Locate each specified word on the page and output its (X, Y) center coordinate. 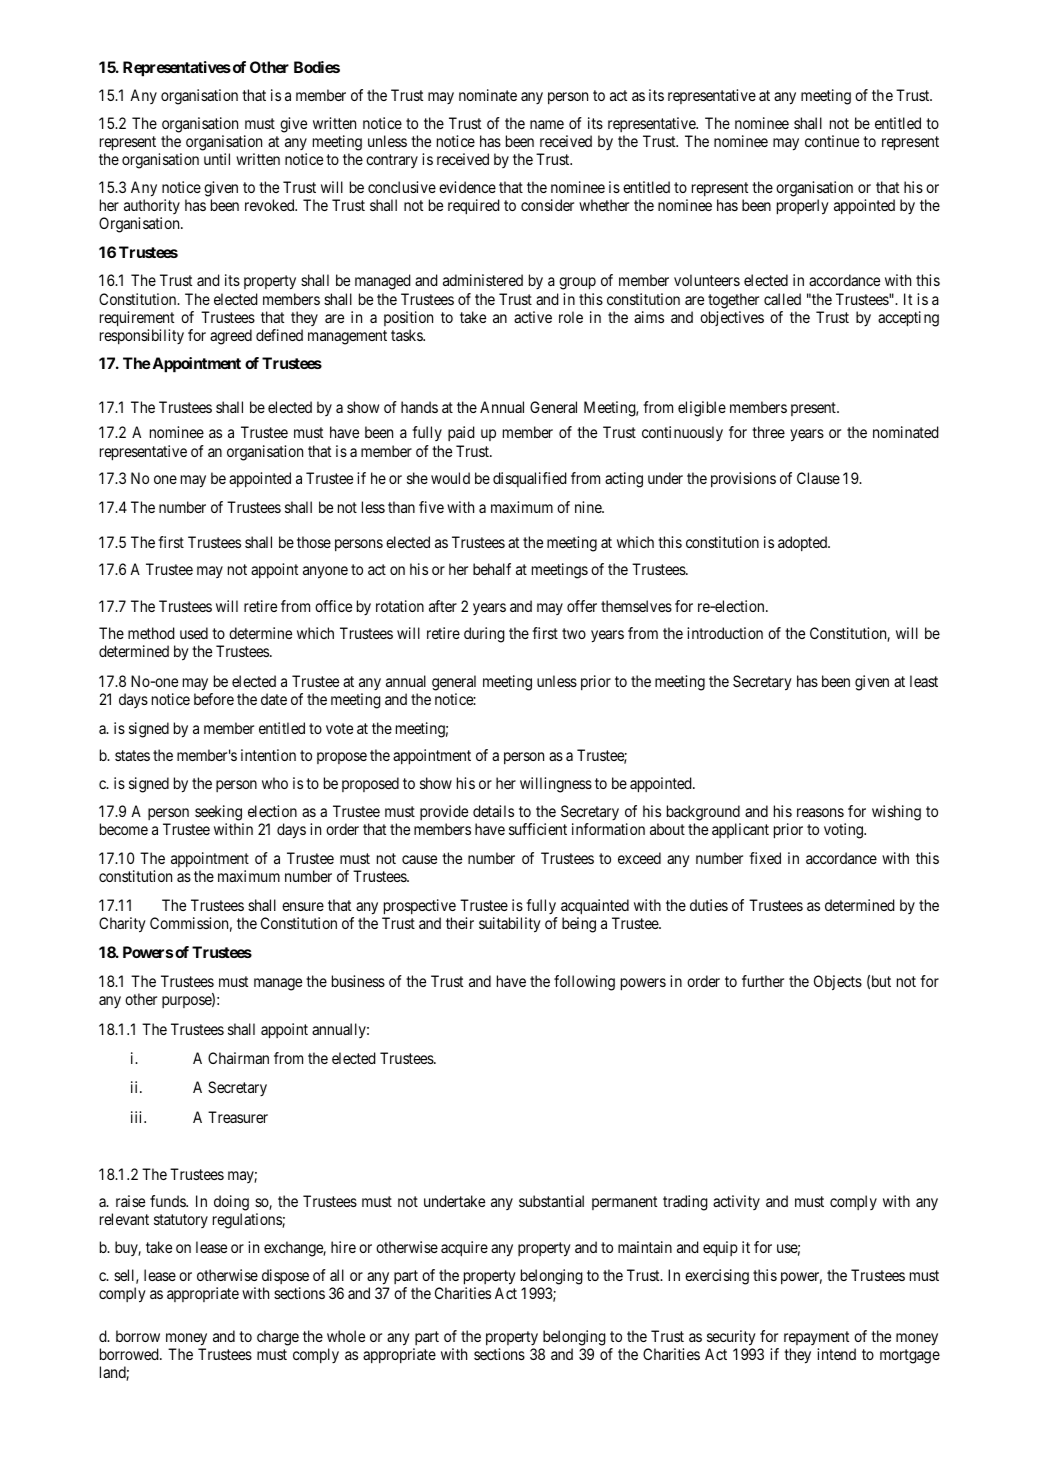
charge (278, 1338)
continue (832, 141)
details (493, 811)
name (547, 124)
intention (268, 755)
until (217, 159)
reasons (820, 812)
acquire (464, 1249)
